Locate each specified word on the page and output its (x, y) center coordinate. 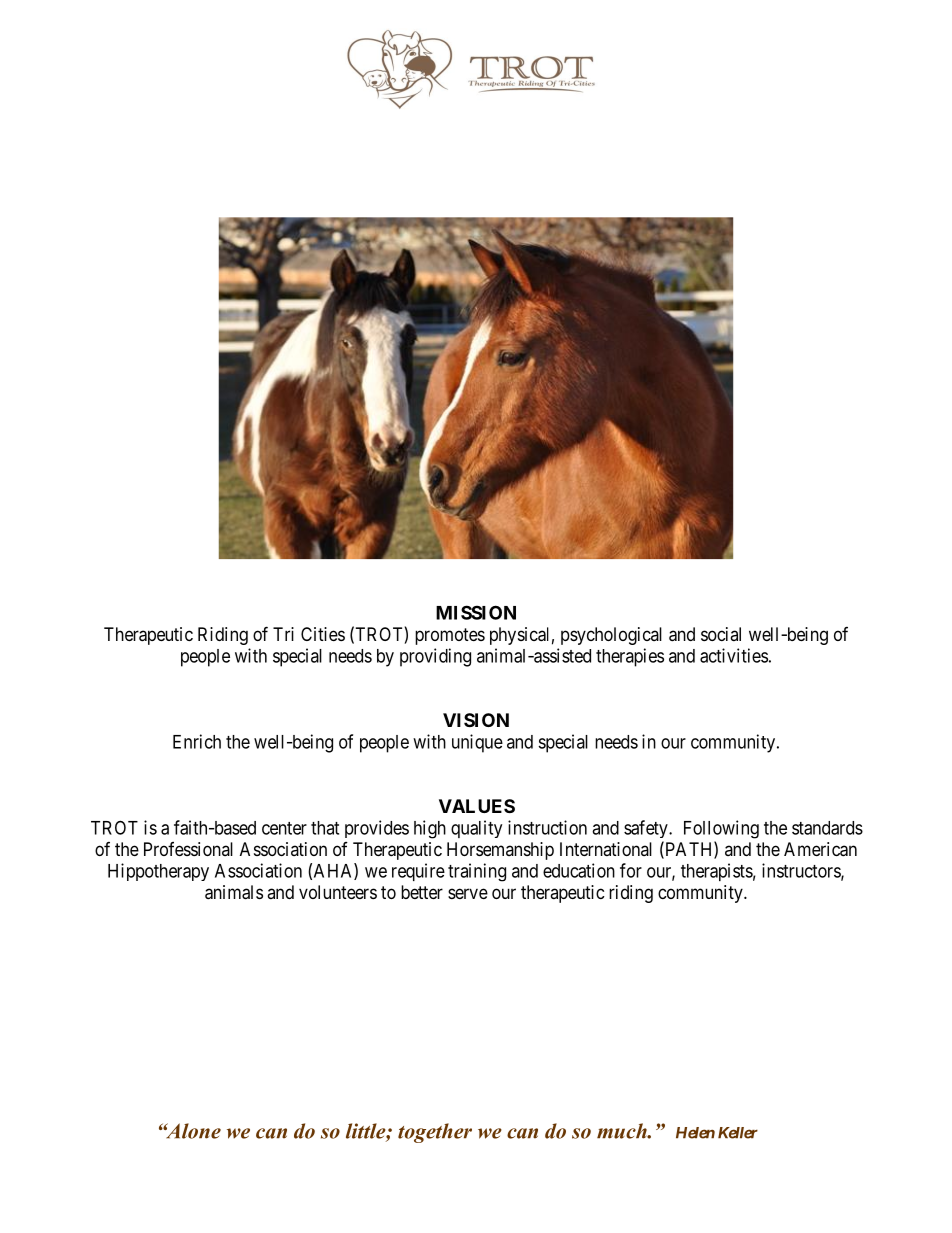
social (721, 634)
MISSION (476, 612)
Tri (283, 634)
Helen (695, 1133)
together (435, 1133)
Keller (738, 1133)
